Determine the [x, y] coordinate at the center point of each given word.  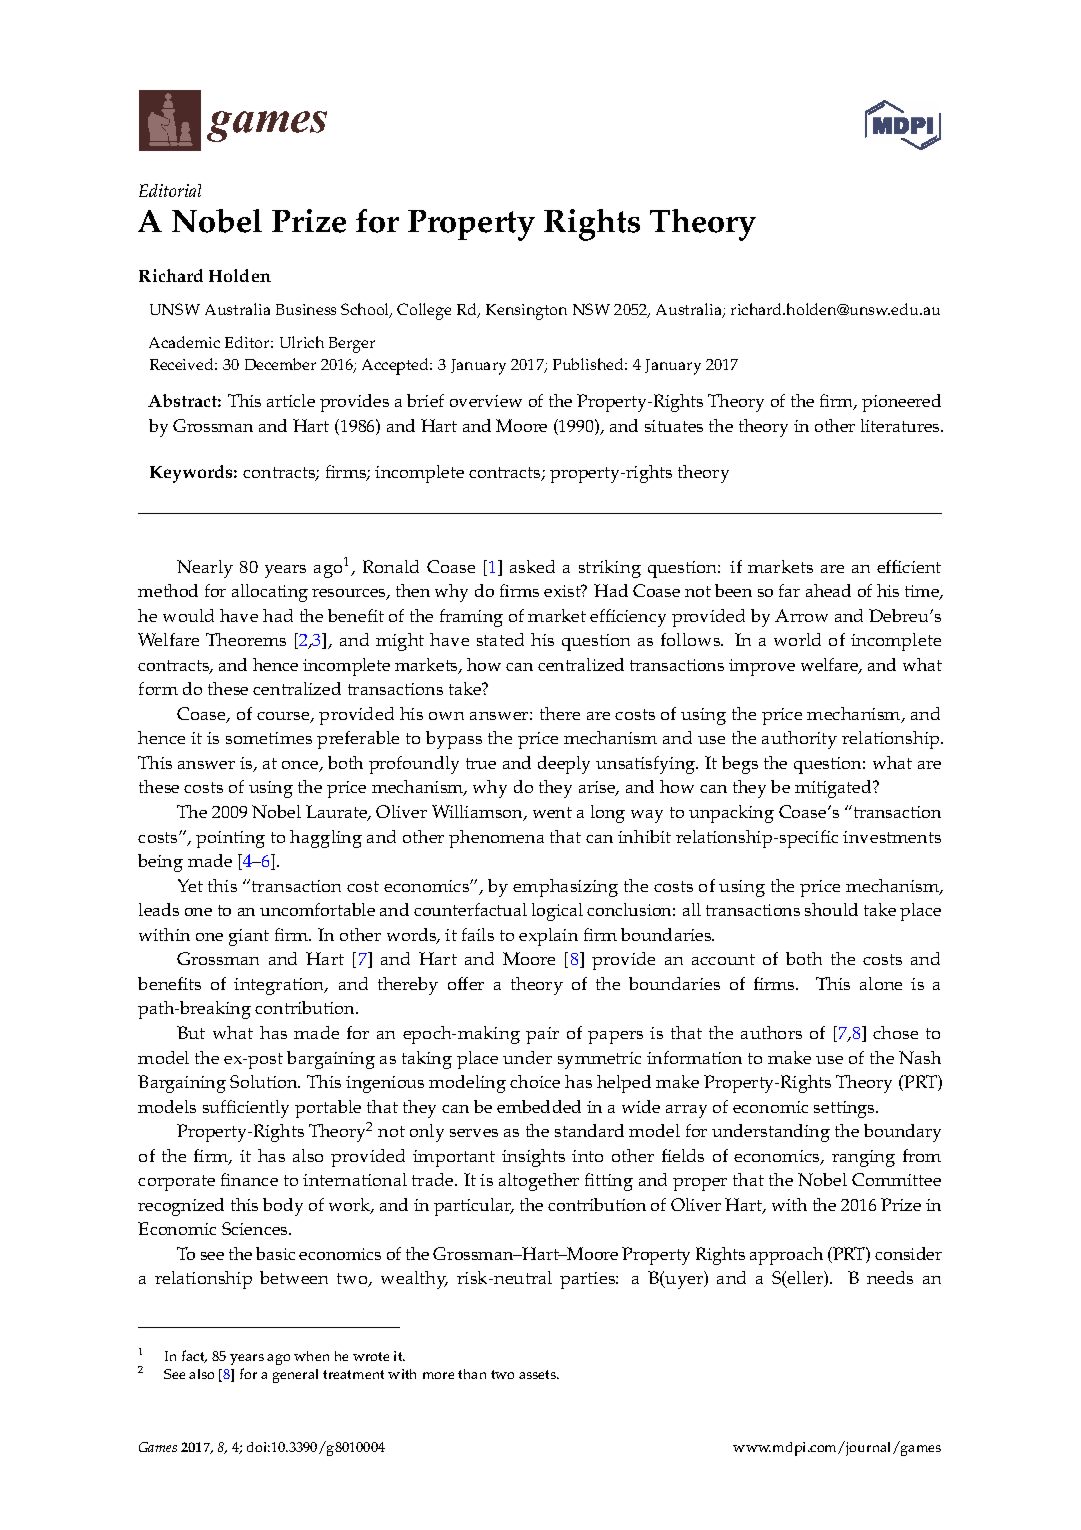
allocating [270, 593]
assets [539, 1374]
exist [563, 591]
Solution [265, 1081]
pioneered [901, 403]
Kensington [526, 312]
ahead [828, 590]
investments [892, 837]
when [311, 1356]
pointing [230, 839]
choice [535, 1081]
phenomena [496, 839]
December [280, 364]
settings [846, 1109]
